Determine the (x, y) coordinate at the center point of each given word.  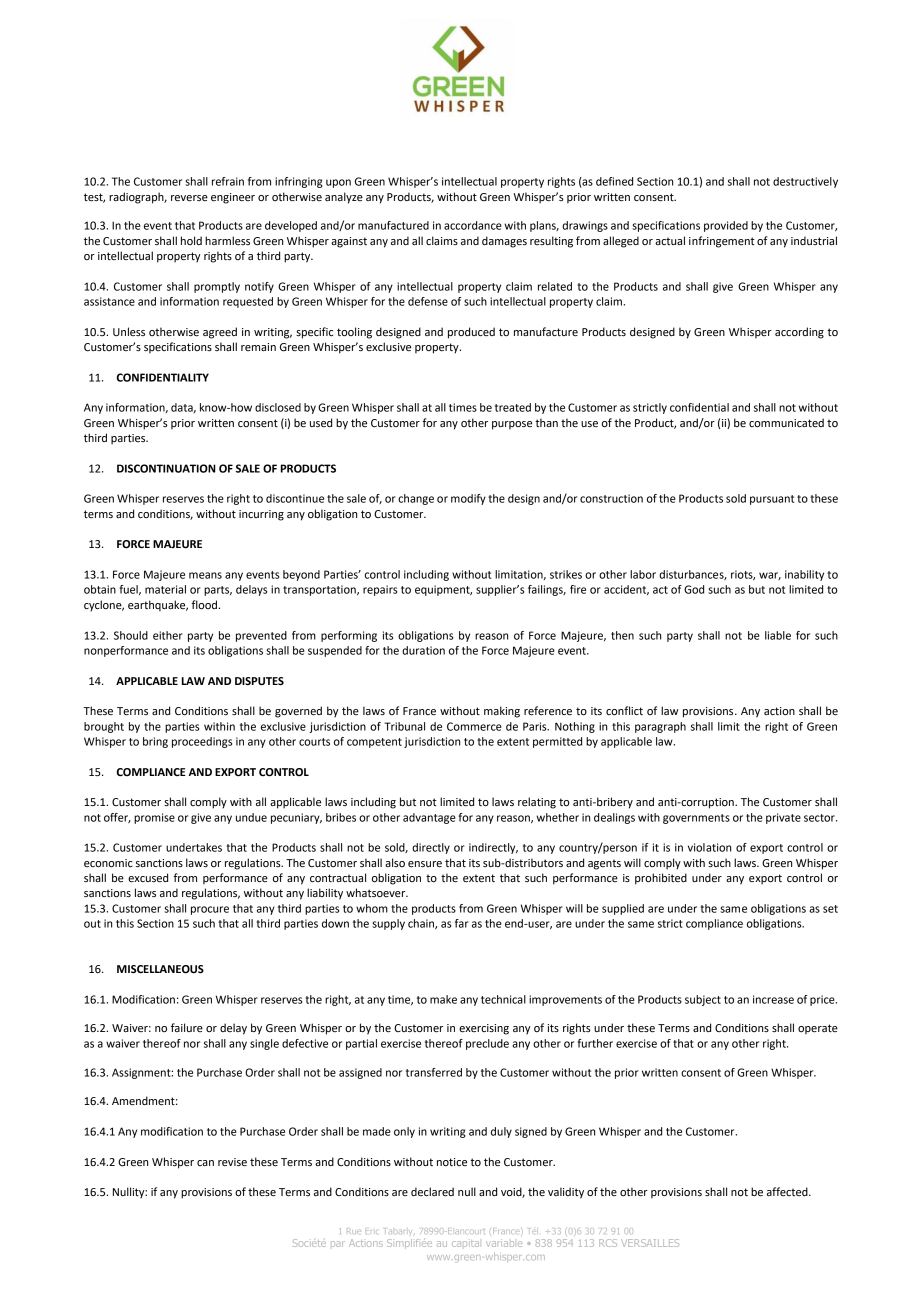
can (205, 1163)
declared (432, 1192)
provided (726, 226)
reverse (189, 198)
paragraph (660, 727)
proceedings (202, 742)
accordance (473, 225)
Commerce (474, 726)
